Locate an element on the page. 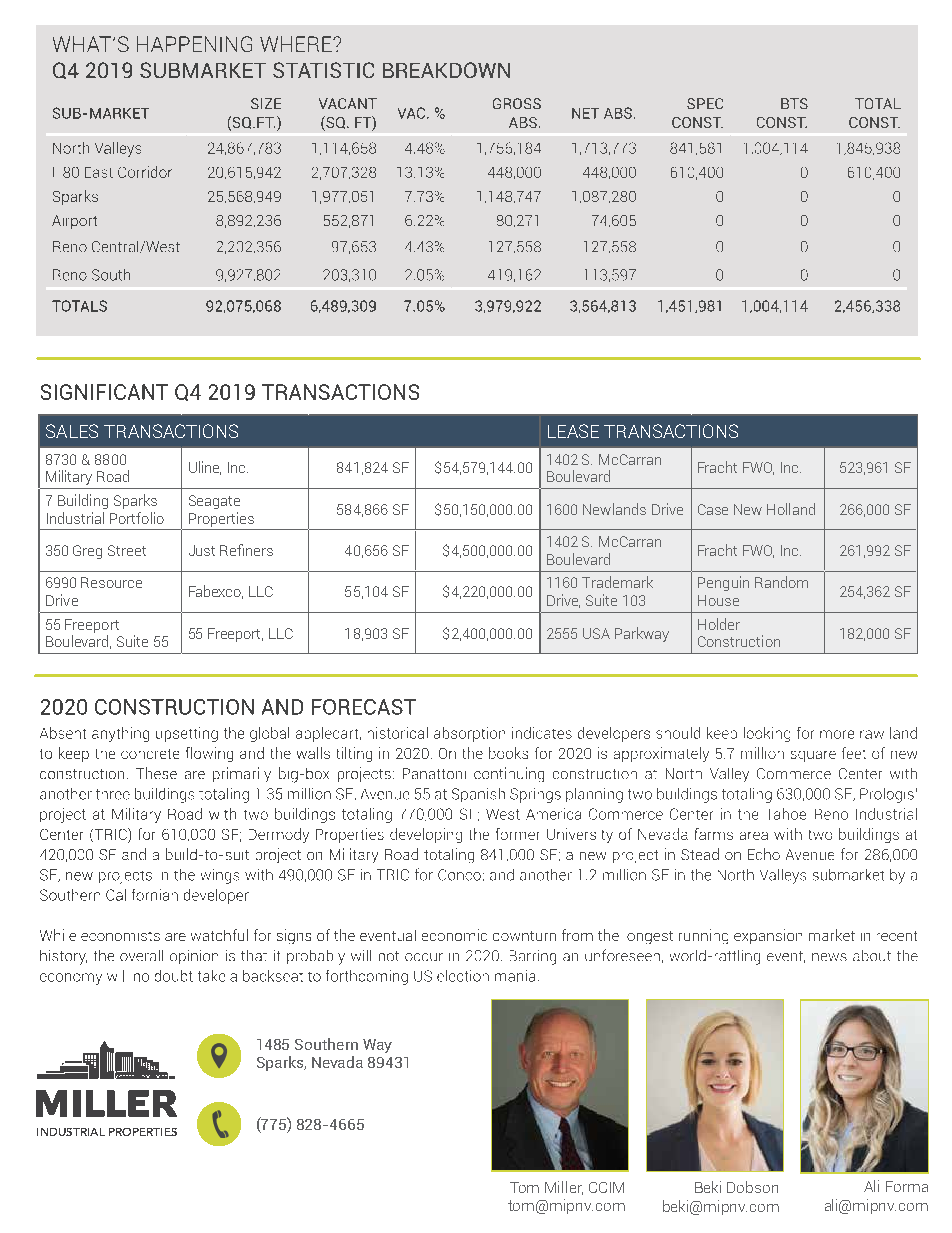  Spanish is located at coordinates (478, 795).
